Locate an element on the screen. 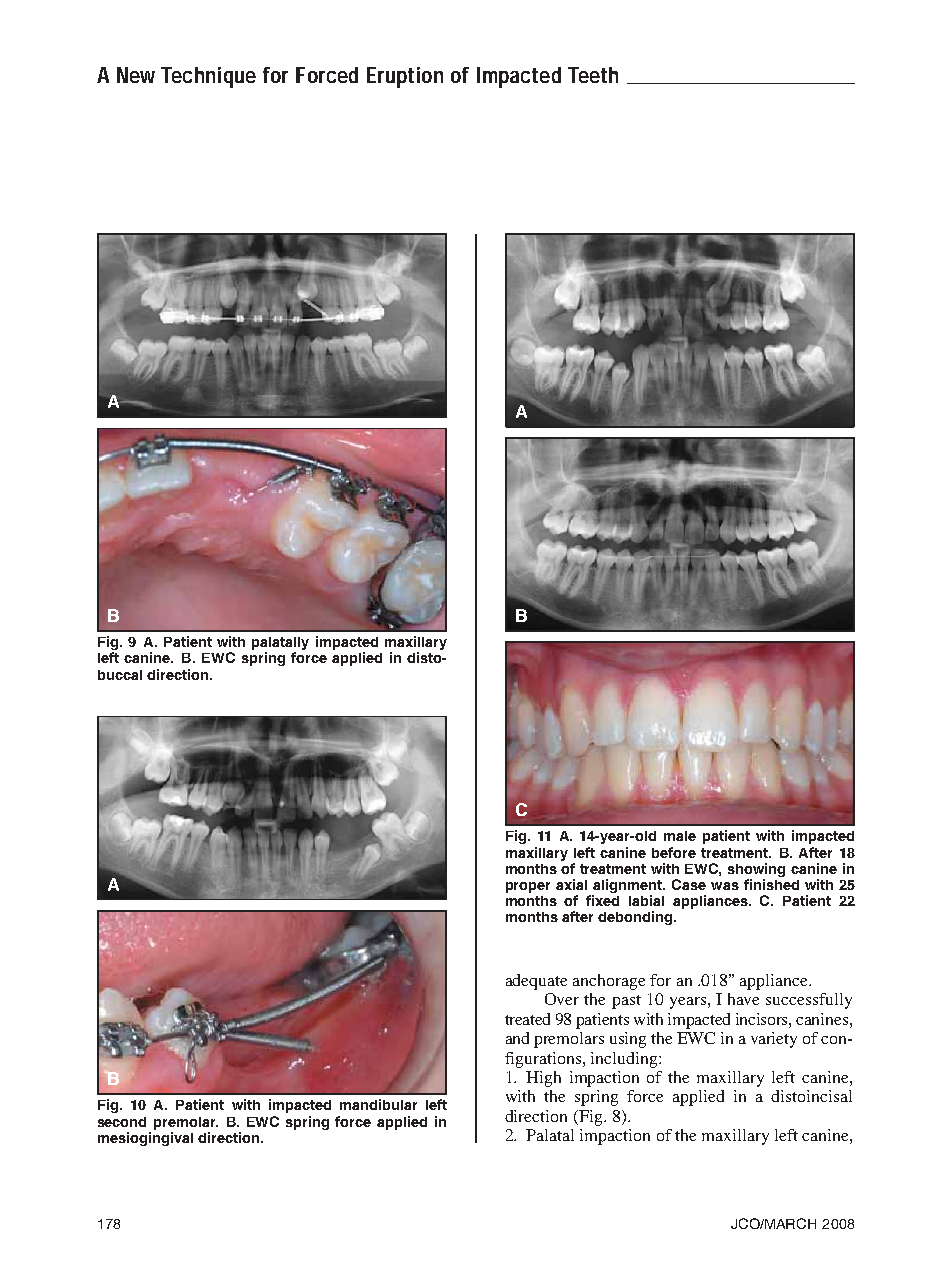 The height and width of the screenshot is (1273, 952). proper is located at coordinates (528, 887).
